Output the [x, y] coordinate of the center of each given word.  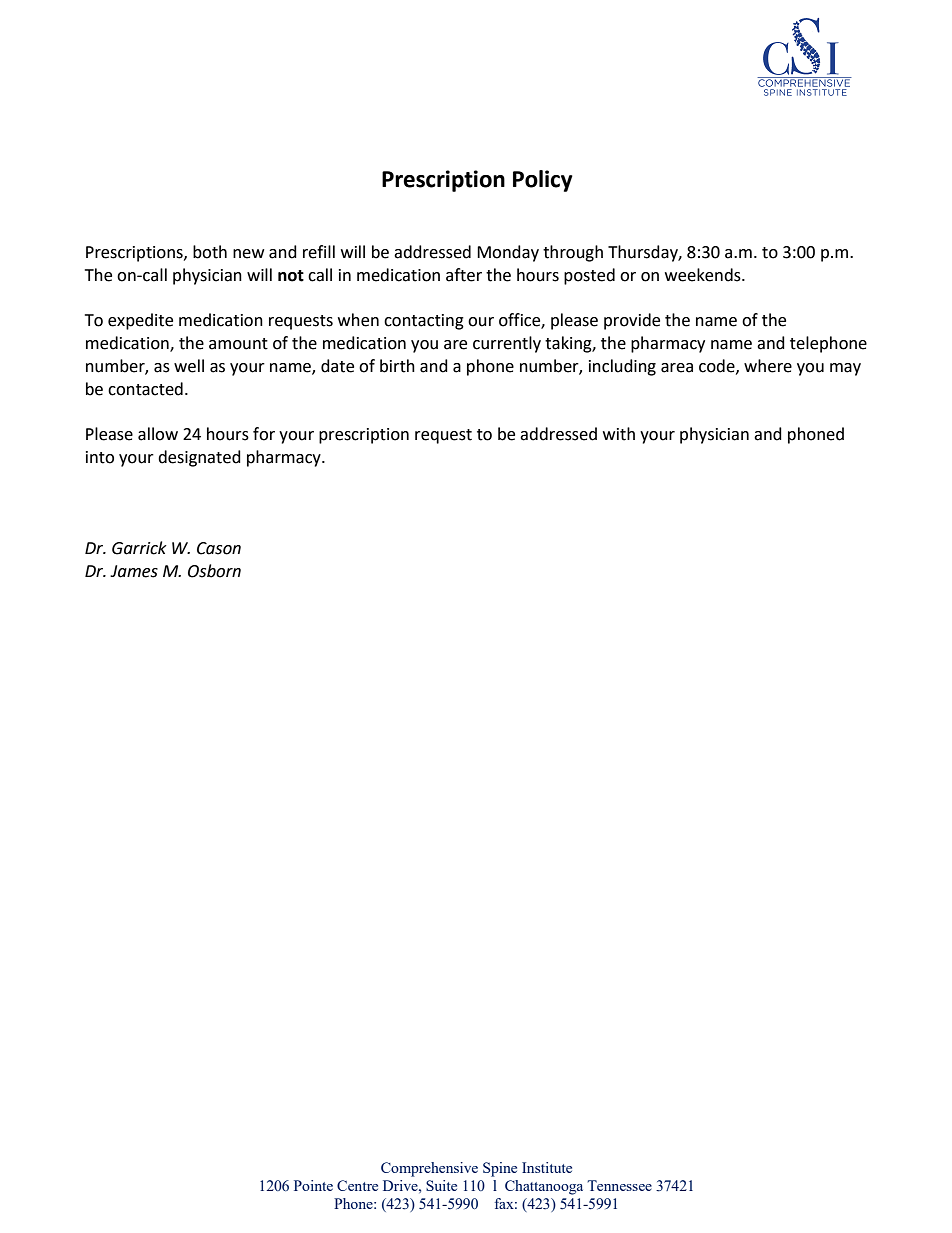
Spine [500, 1169]
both [210, 252]
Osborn [214, 571]
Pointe [313, 1185]
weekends [704, 275]
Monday [508, 253]
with [619, 434]
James [134, 571]
